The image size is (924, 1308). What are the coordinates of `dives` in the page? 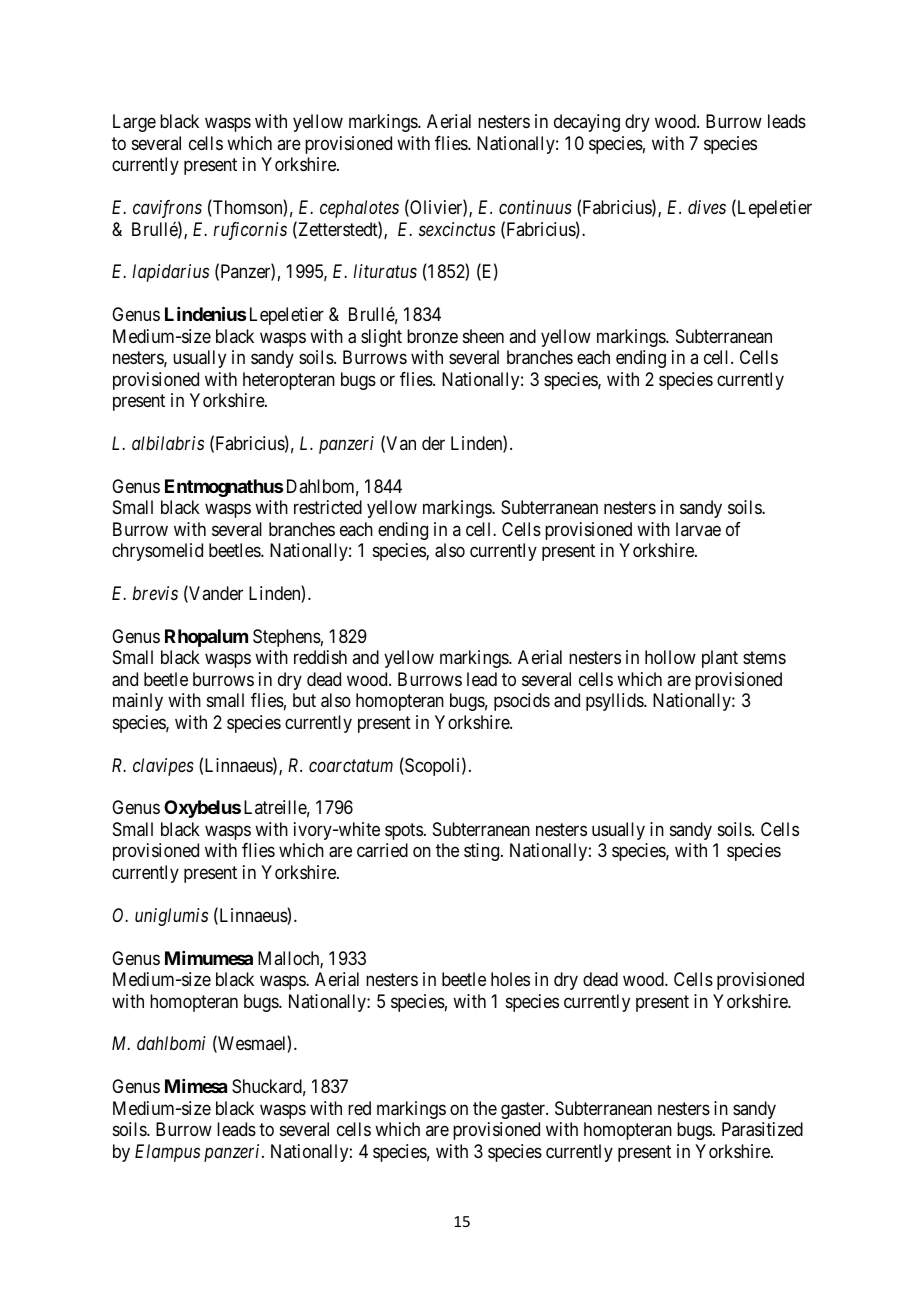 It's located at (707, 207).
